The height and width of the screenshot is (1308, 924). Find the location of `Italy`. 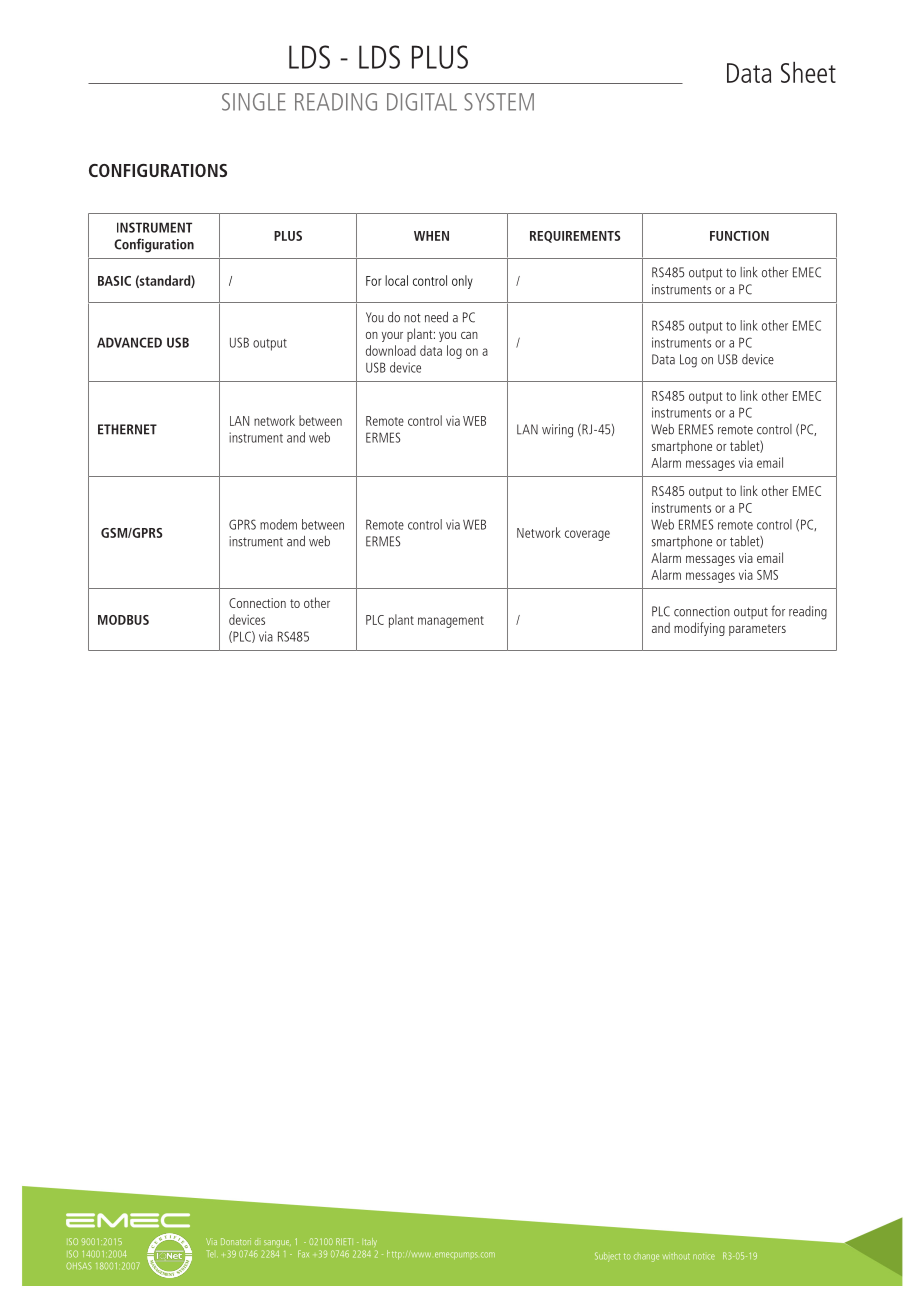

Italy is located at coordinates (369, 1242).
